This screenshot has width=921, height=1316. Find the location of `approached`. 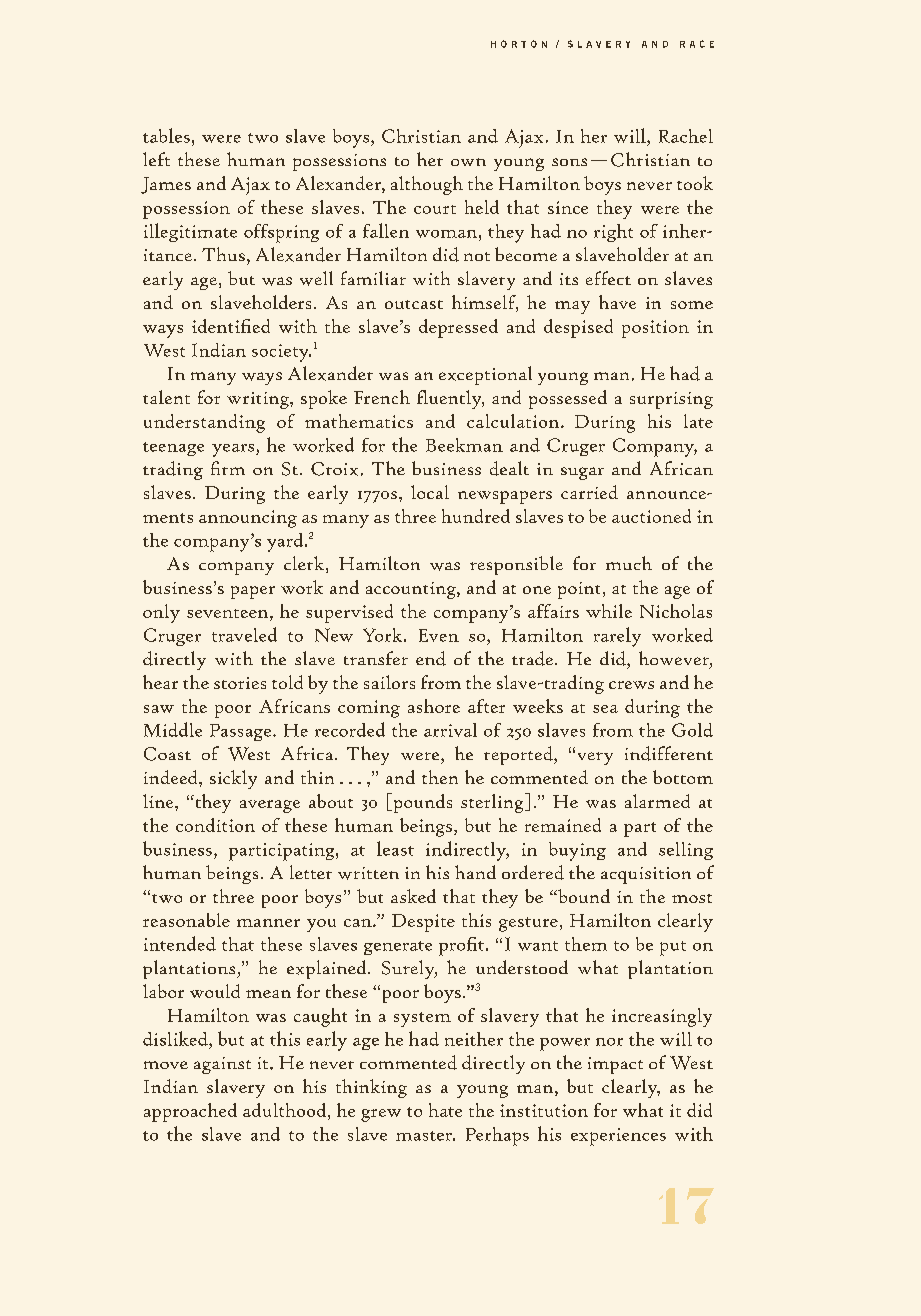

approached is located at coordinates (190, 1112).
